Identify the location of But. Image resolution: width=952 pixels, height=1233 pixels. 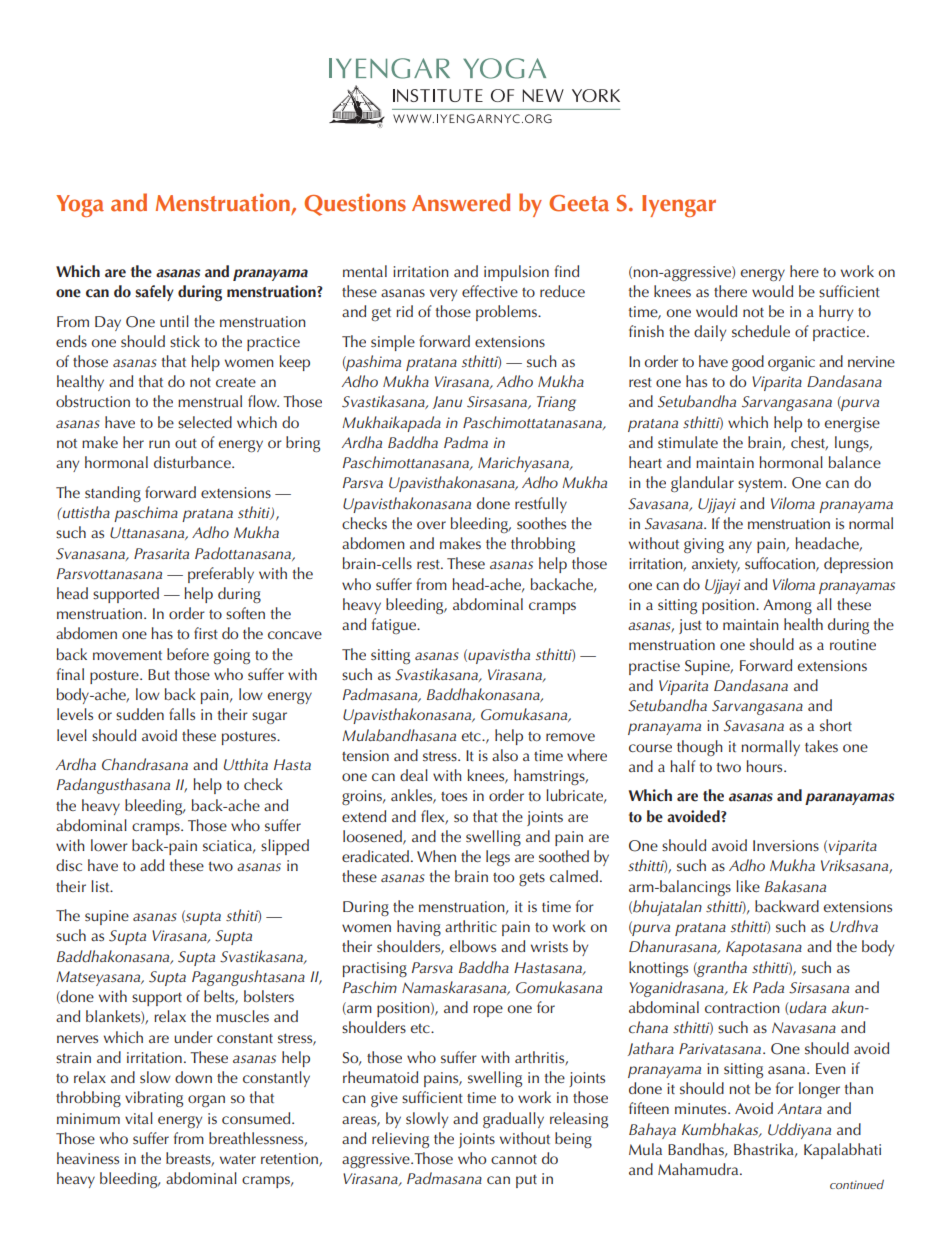
(159, 674).
